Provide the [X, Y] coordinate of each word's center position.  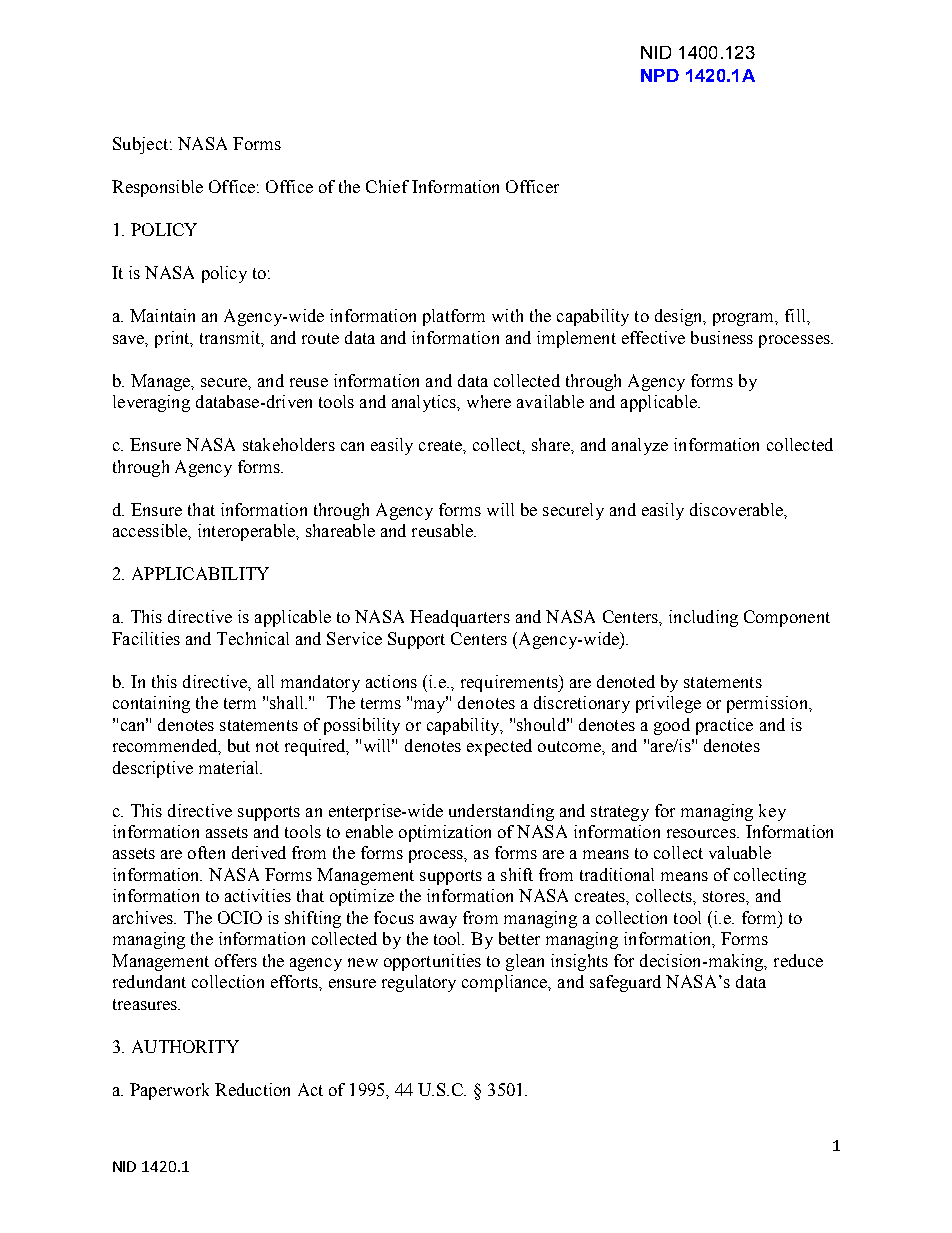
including [703, 618]
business [722, 337]
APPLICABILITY [200, 573]
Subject [140, 145]
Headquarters [460, 618]
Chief [387, 186]
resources [702, 833]
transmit [231, 338]
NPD [660, 75]
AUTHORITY [185, 1046]
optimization [445, 833]
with [507, 315]
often [206, 852]
